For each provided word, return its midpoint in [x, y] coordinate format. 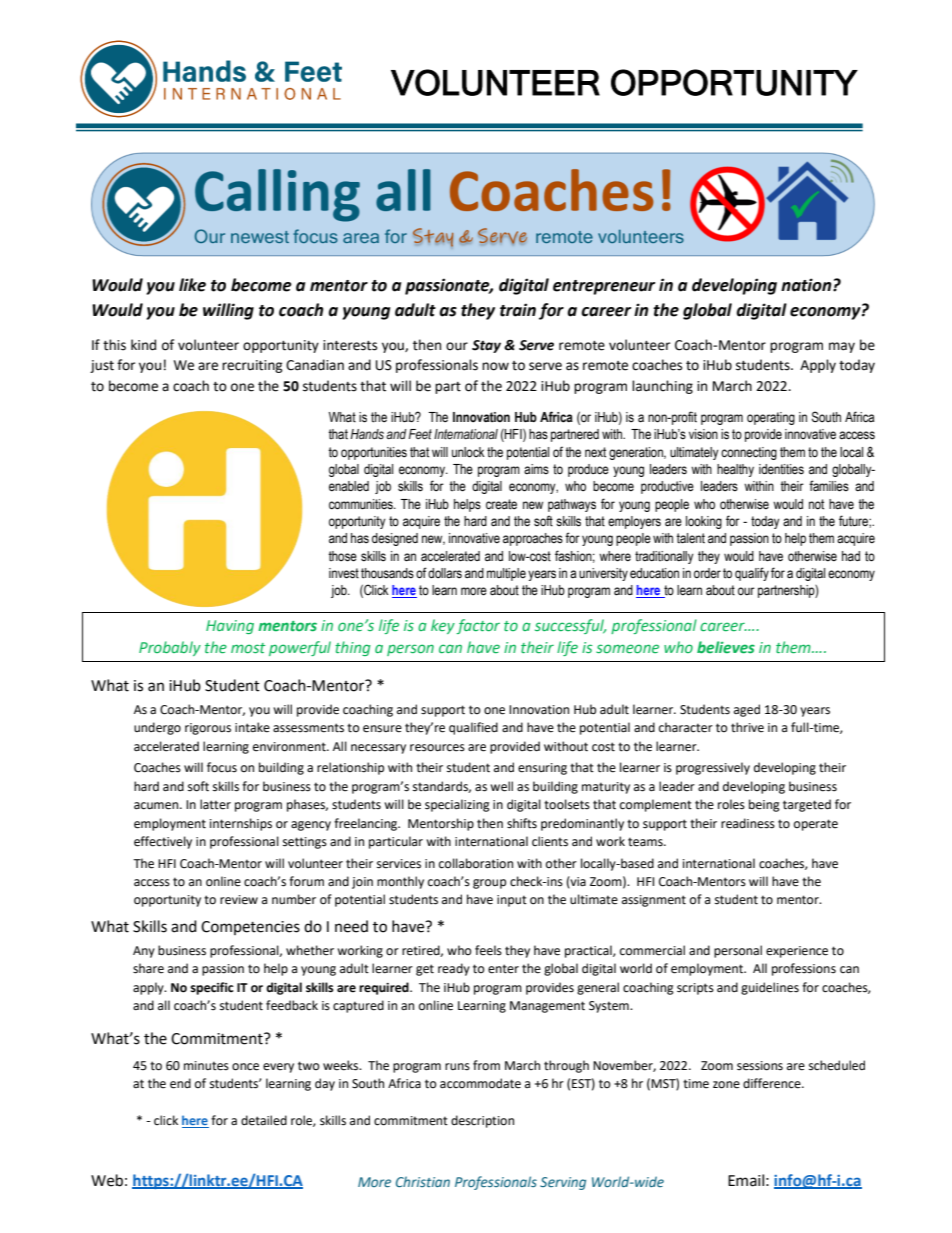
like [192, 285]
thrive [747, 727]
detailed [264, 1120]
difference [773, 1083]
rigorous [208, 729]
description [482, 1121]
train [518, 310]
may [842, 347]
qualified [473, 728]
